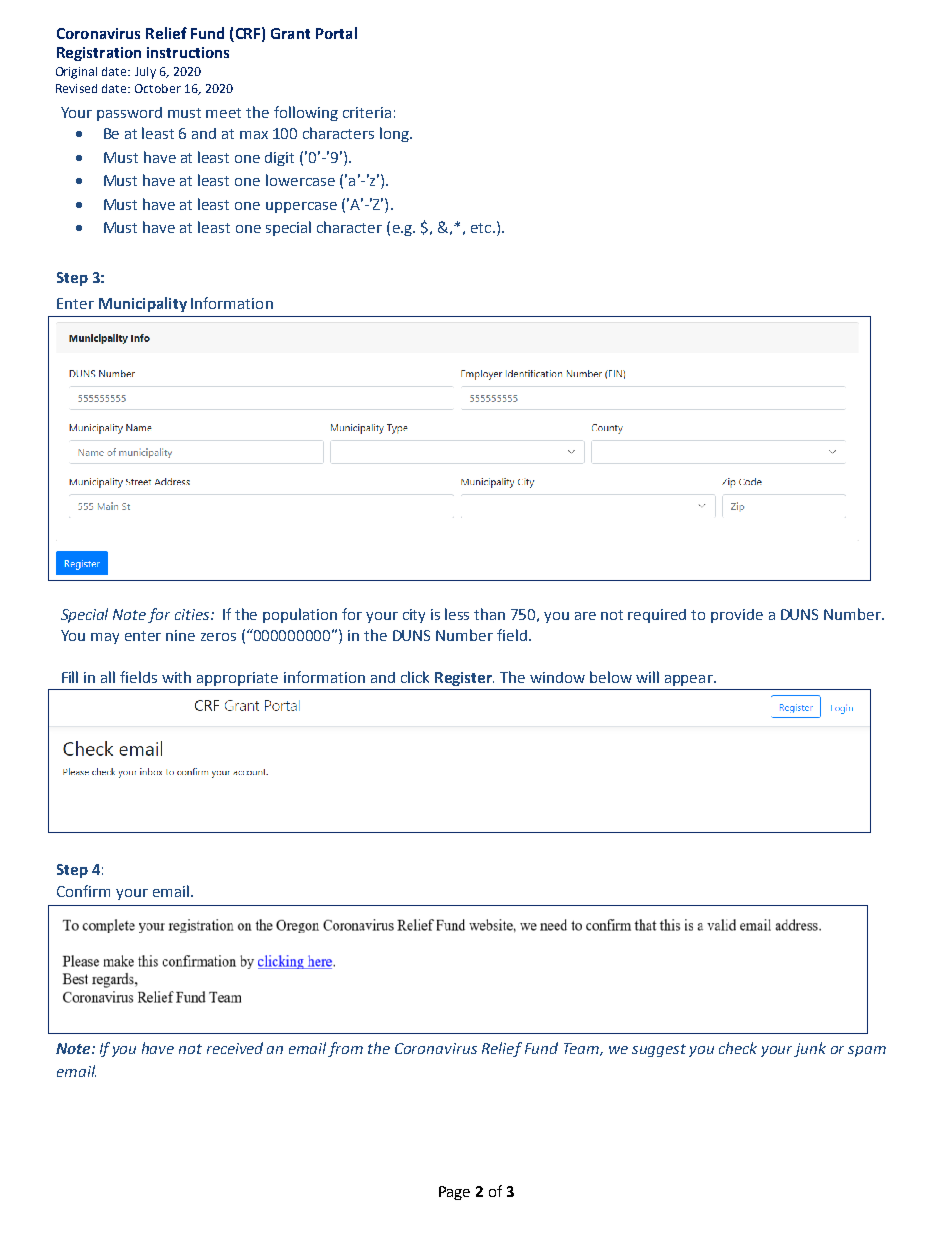  I want to click on long, so click(395, 134).
